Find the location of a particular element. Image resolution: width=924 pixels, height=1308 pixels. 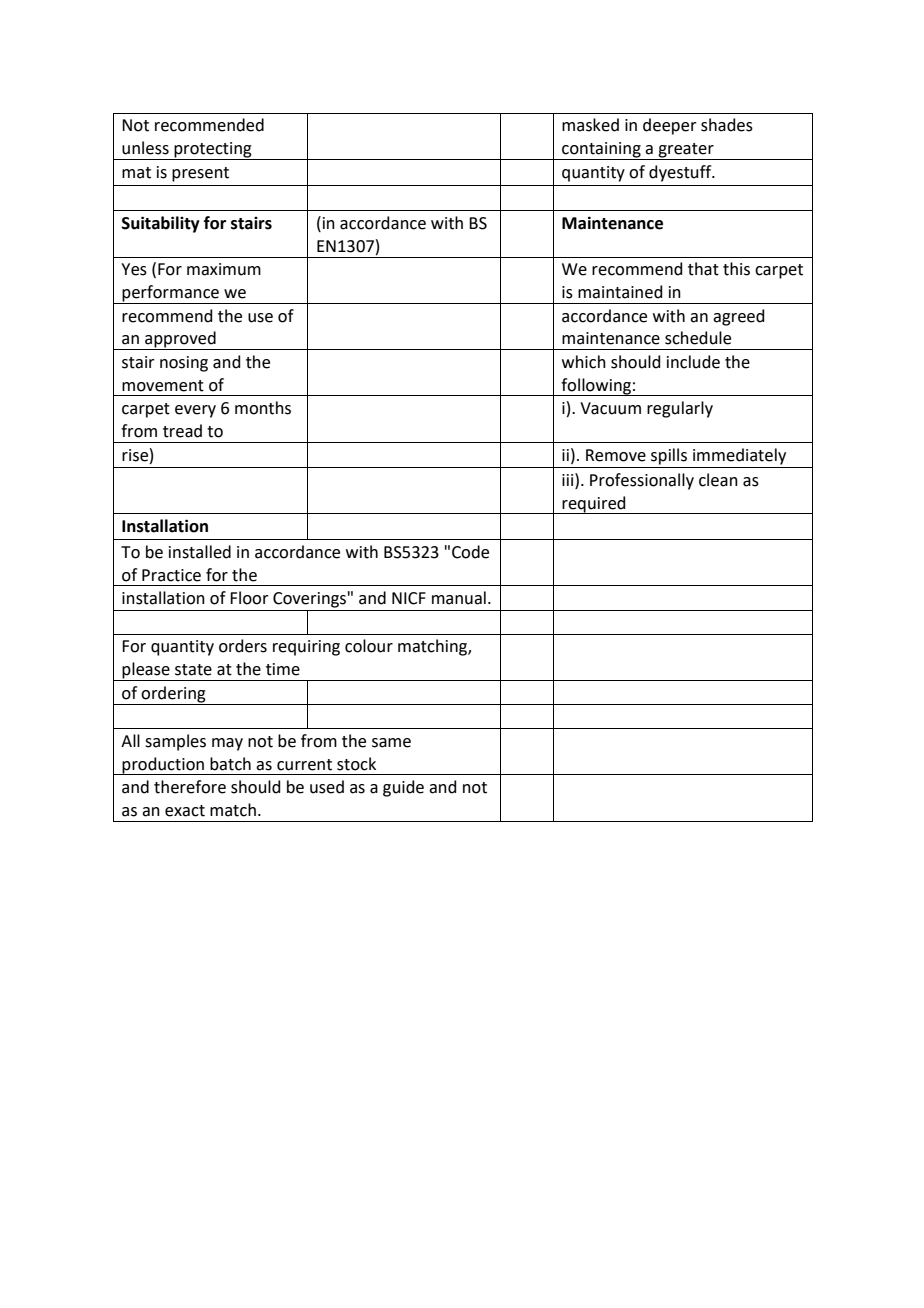

therefore is located at coordinates (190, 787).
